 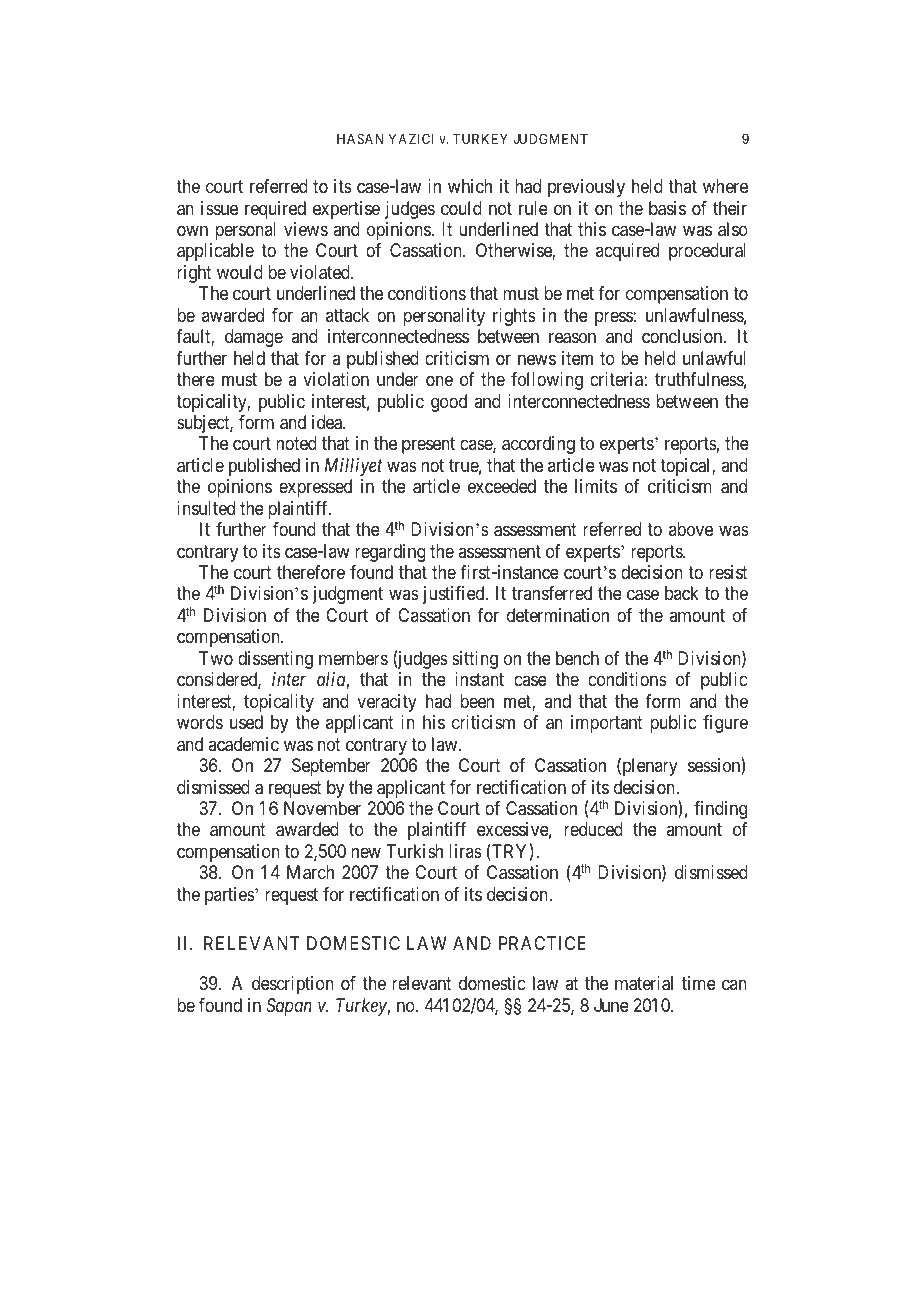 What do you see at coordinates (572, 338) in the screenshot?
I see `reason` at bounding box center [572, 338].
